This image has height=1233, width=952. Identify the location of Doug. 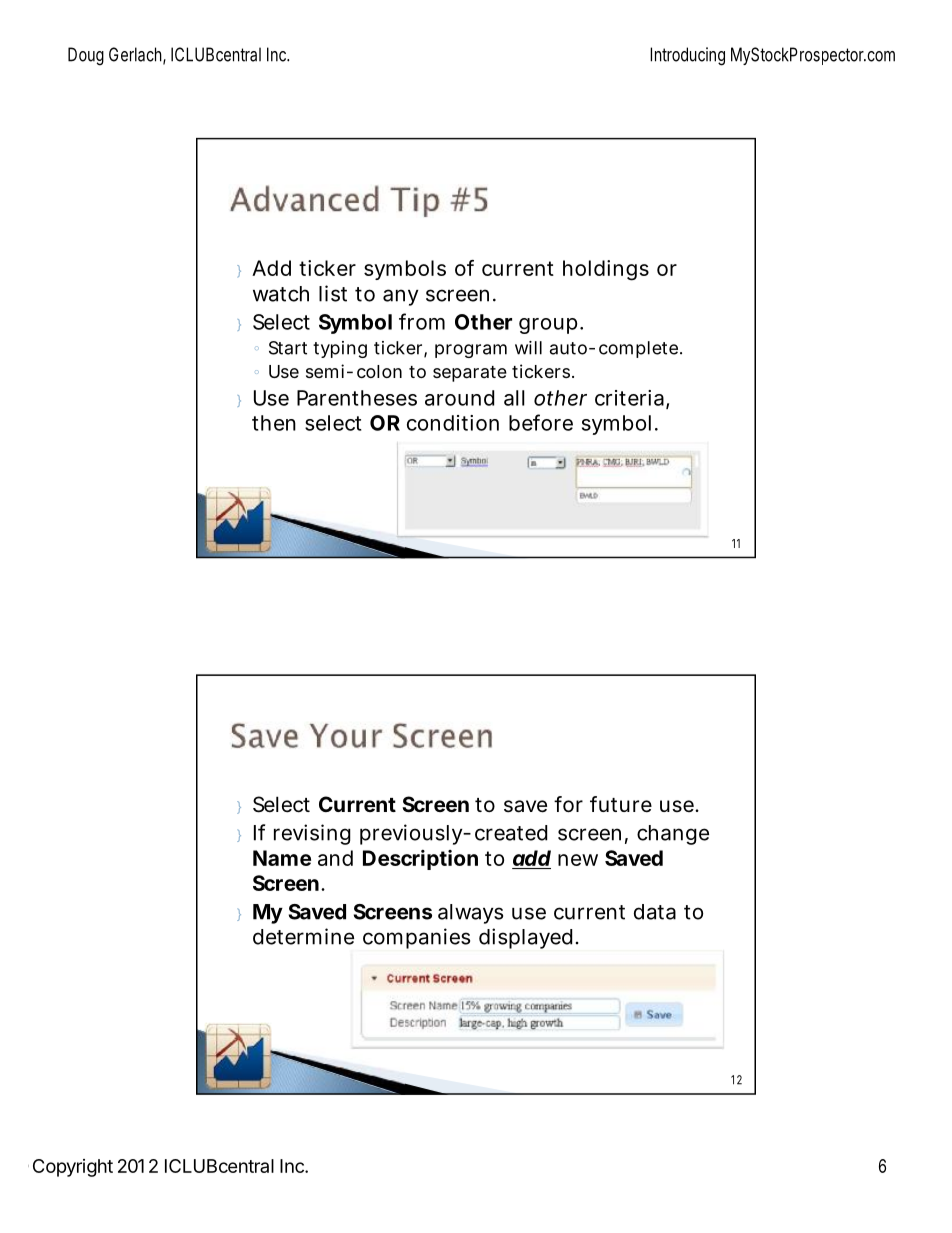
(86, 56).
